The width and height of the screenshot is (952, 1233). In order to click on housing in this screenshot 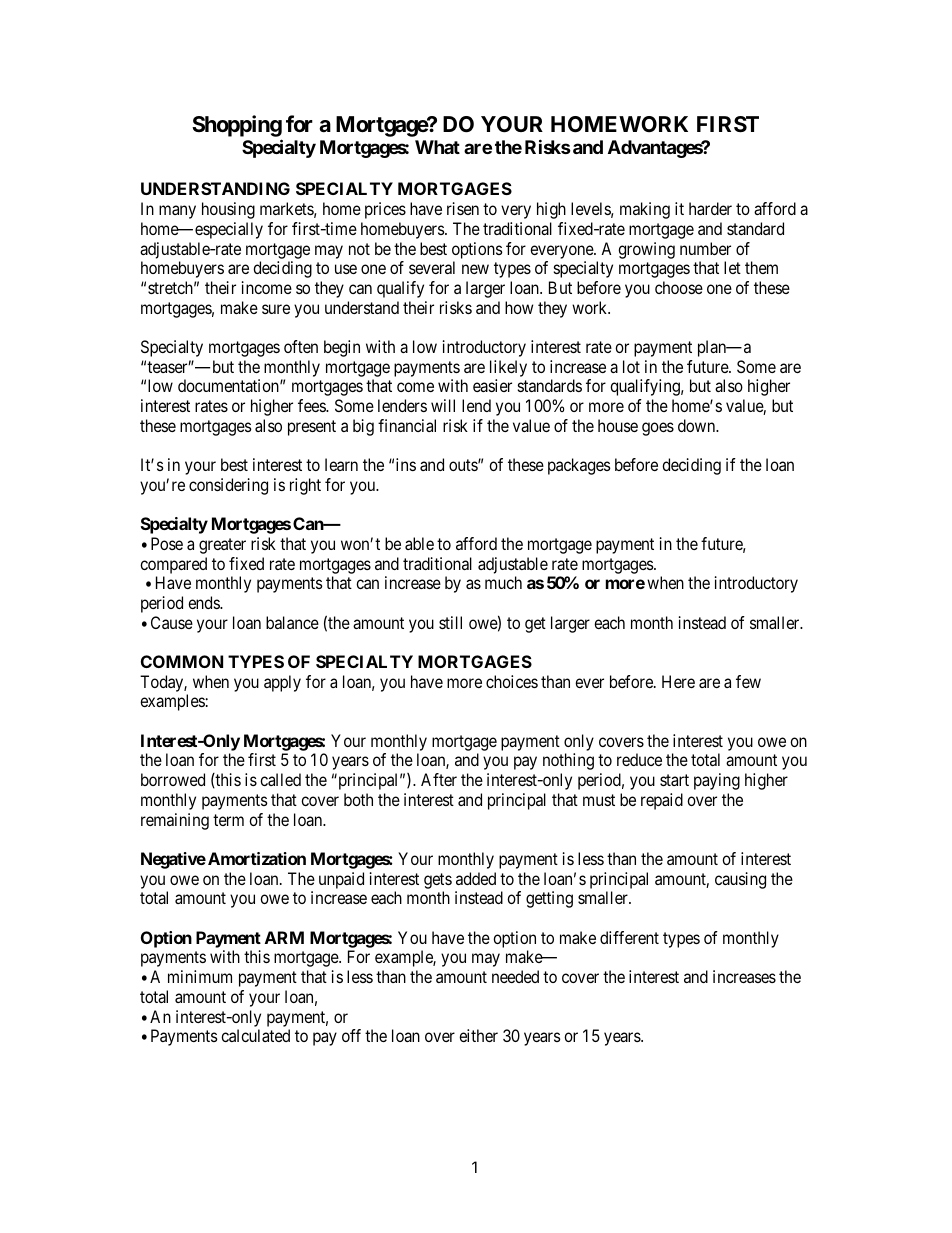, I will do `click(228, 210)`.
